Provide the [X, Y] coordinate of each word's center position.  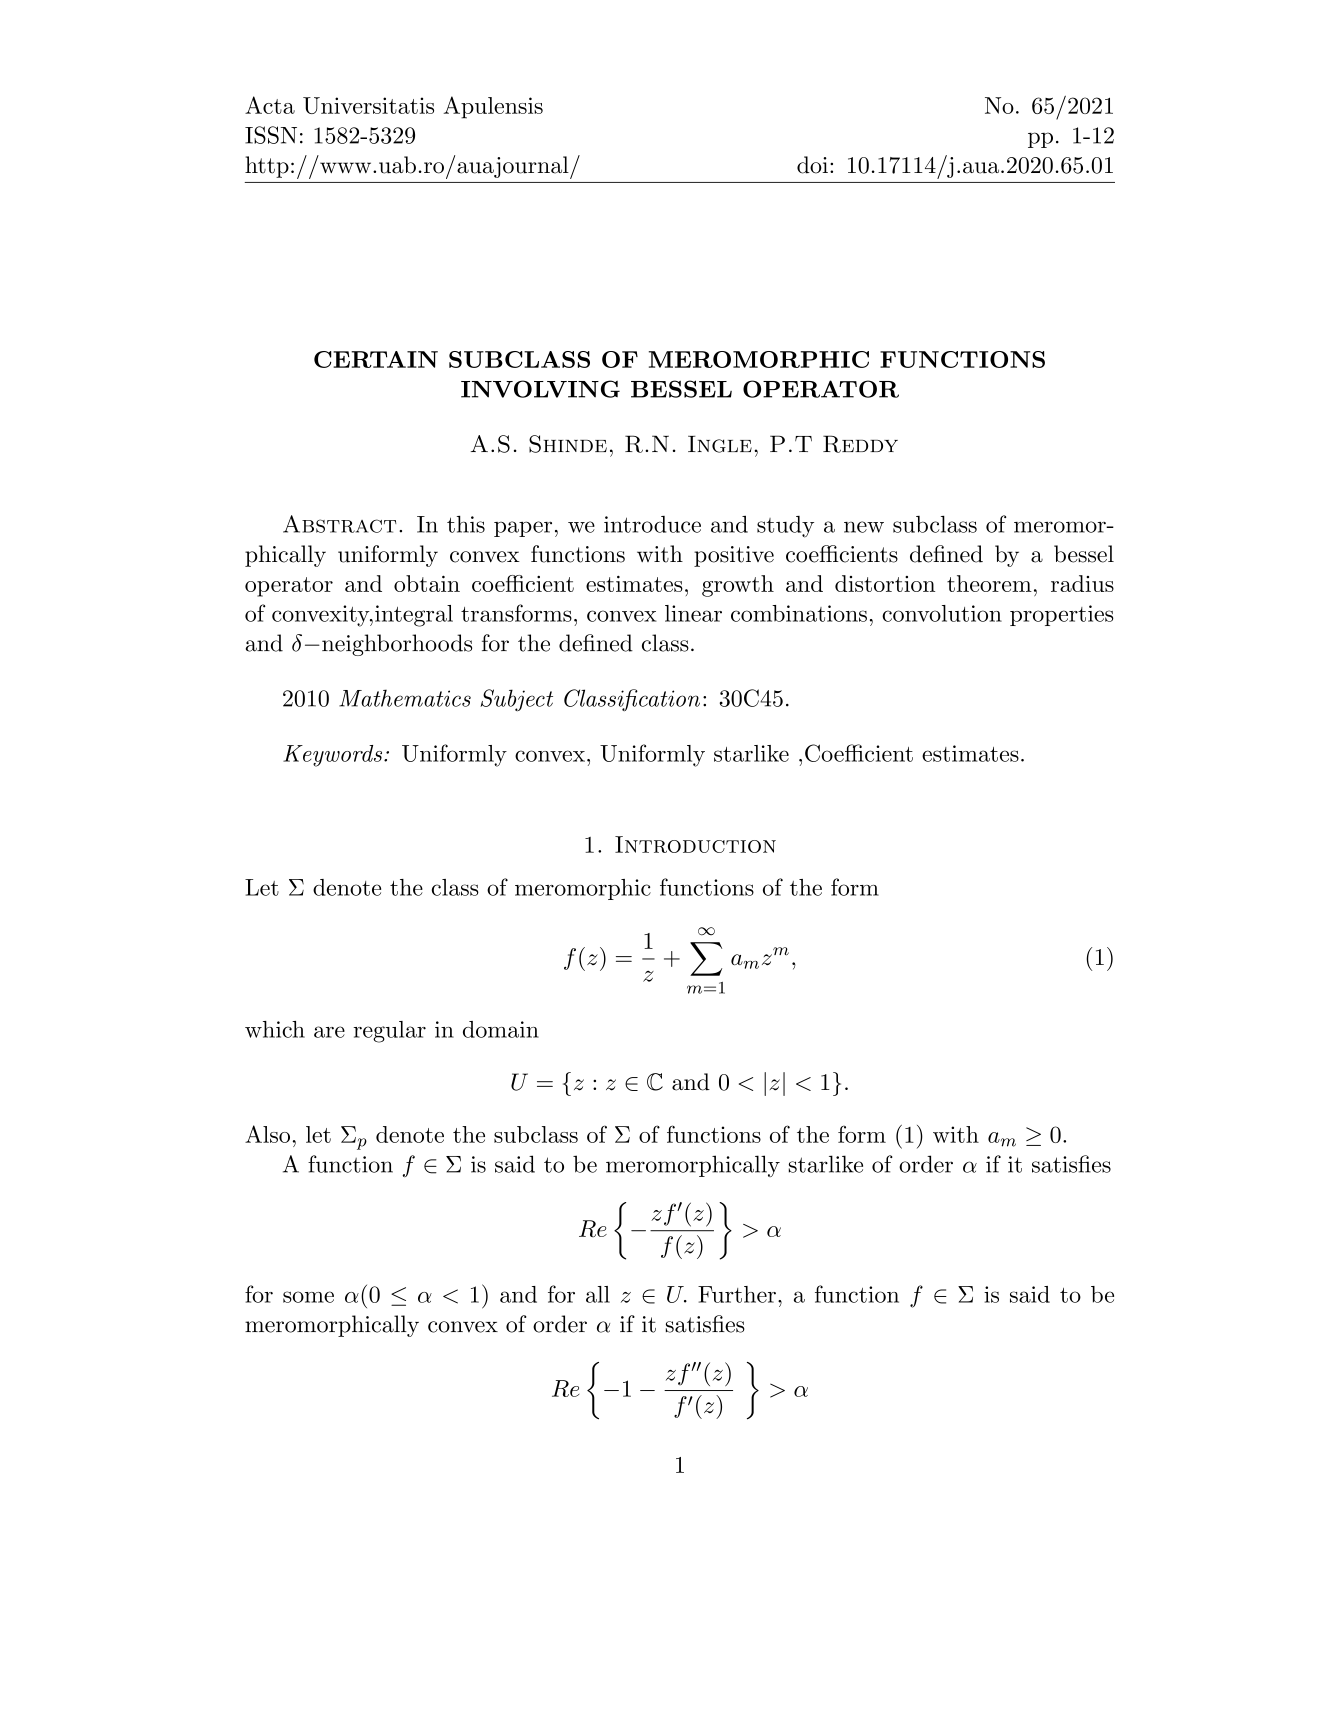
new [864, 527]
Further [737, 1294]
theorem [989, 583]
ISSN [271, 135]
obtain [427, 583]
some [308, 1297]
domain [501, 1029]
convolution [942, 613]
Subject [516, 700]
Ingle [720, 444]
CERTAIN [376, 359]
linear [693, 613]
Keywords [334, 756]
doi [812, 165]
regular [389, 1032]
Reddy [860, 444]
